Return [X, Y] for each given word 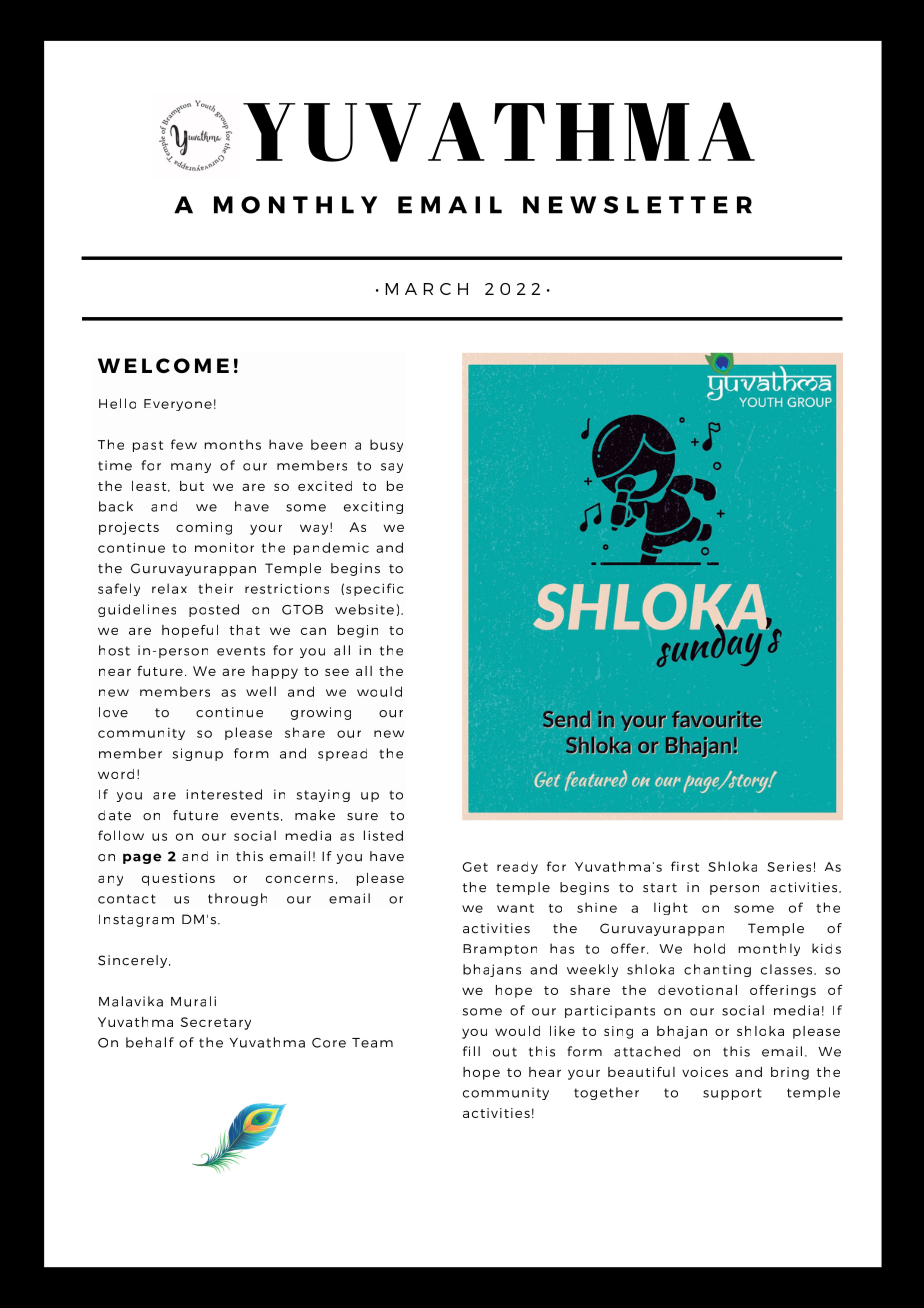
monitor [224, 548]
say [392, 468]
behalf [150, 1042]
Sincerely [134, 961]
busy [386, 445]
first [685, 866]
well [261, 691]
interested [224, 794]
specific [375, 589]
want [515, 908]
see [337, 672]
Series [789, 867]
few [184, 444]
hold [709, 948]
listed [383, 835]
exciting [373, 507]
